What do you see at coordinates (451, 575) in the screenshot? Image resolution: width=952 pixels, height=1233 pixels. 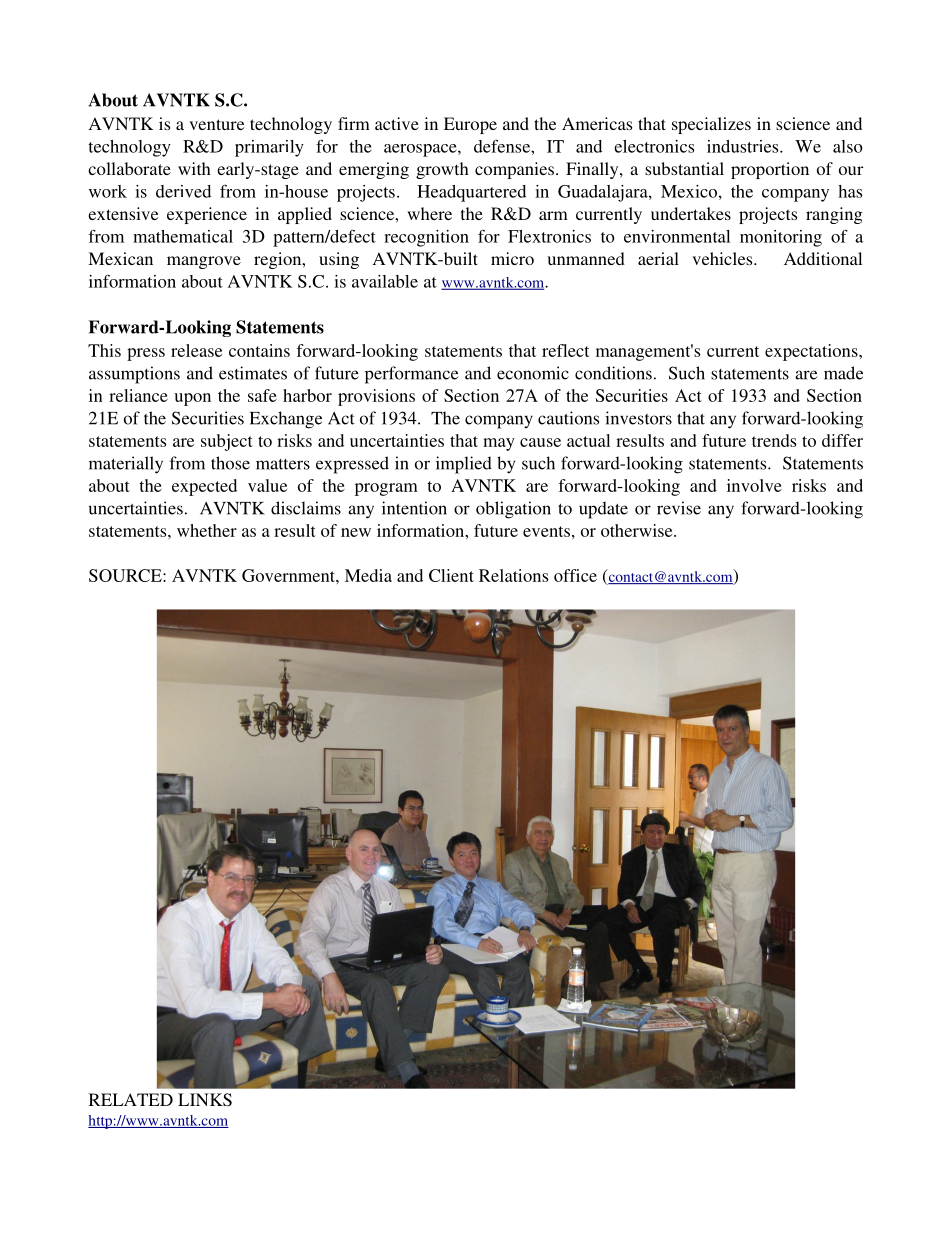 I see `Client` at bounding box center [451, 575].
